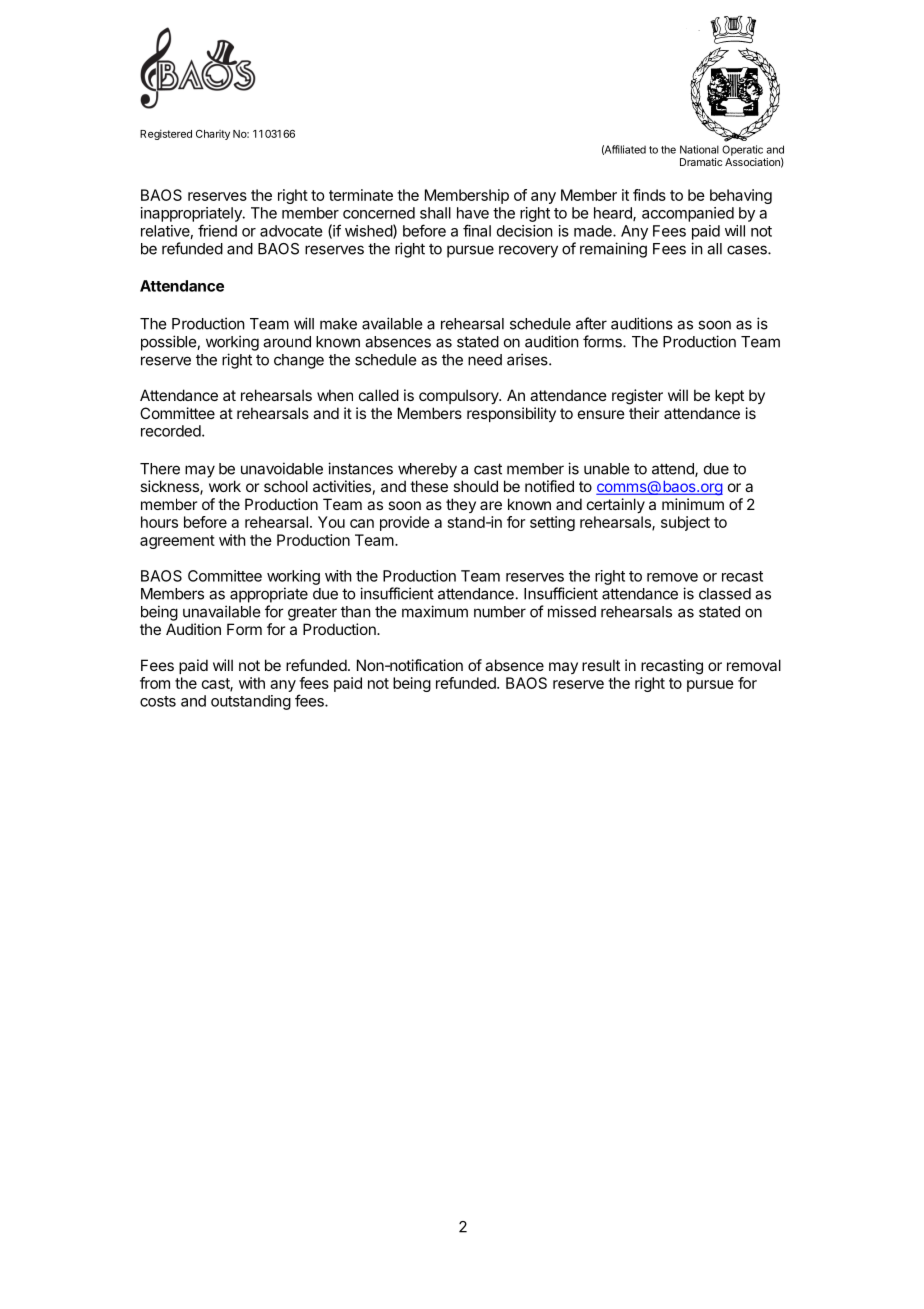 The image size is (924, 1309). Describe the element at coordinates (155, 683) in the document. I see `from` at that location.
